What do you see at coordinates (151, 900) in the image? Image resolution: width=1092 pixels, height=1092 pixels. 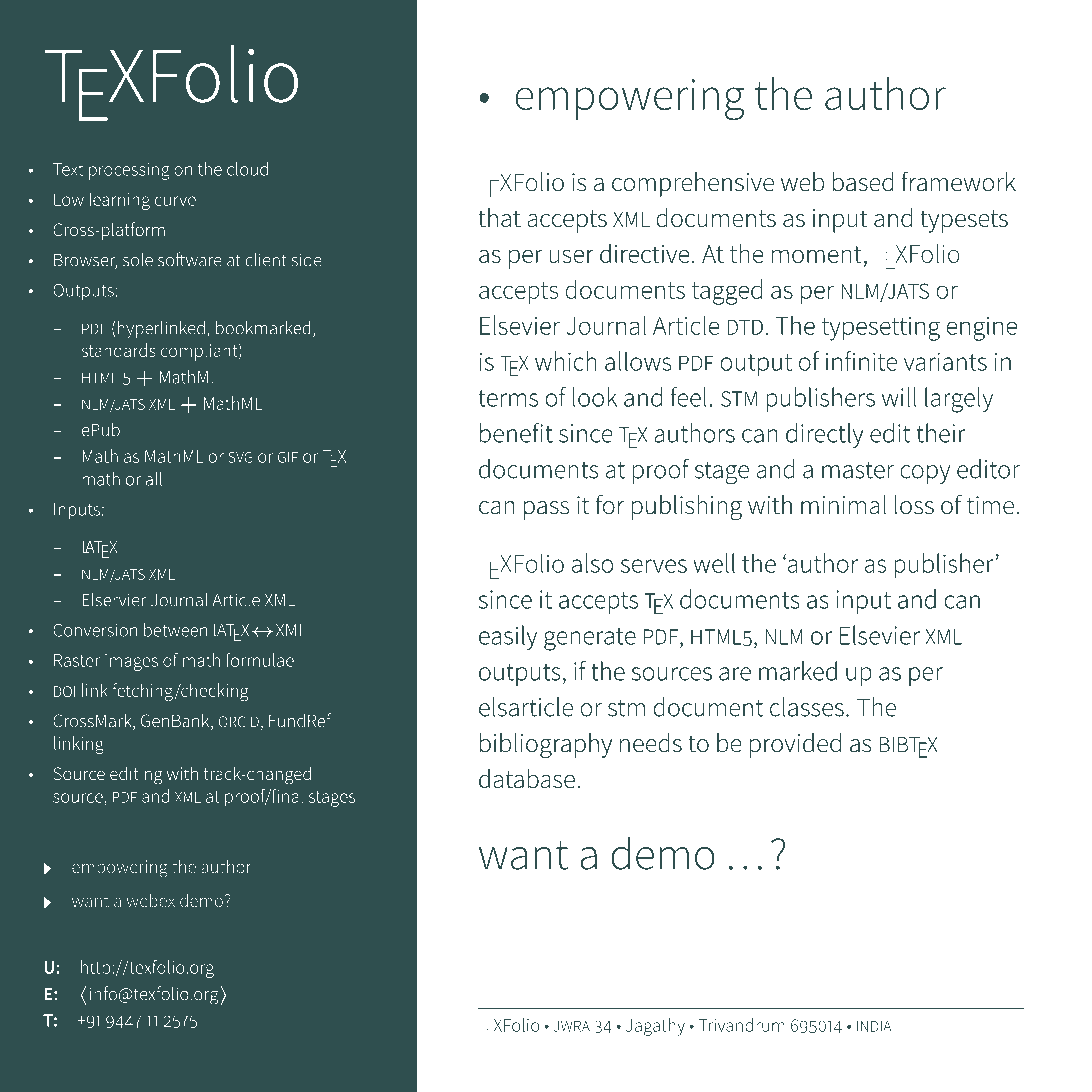 I see `webex` at bounding box center [151, 900].
